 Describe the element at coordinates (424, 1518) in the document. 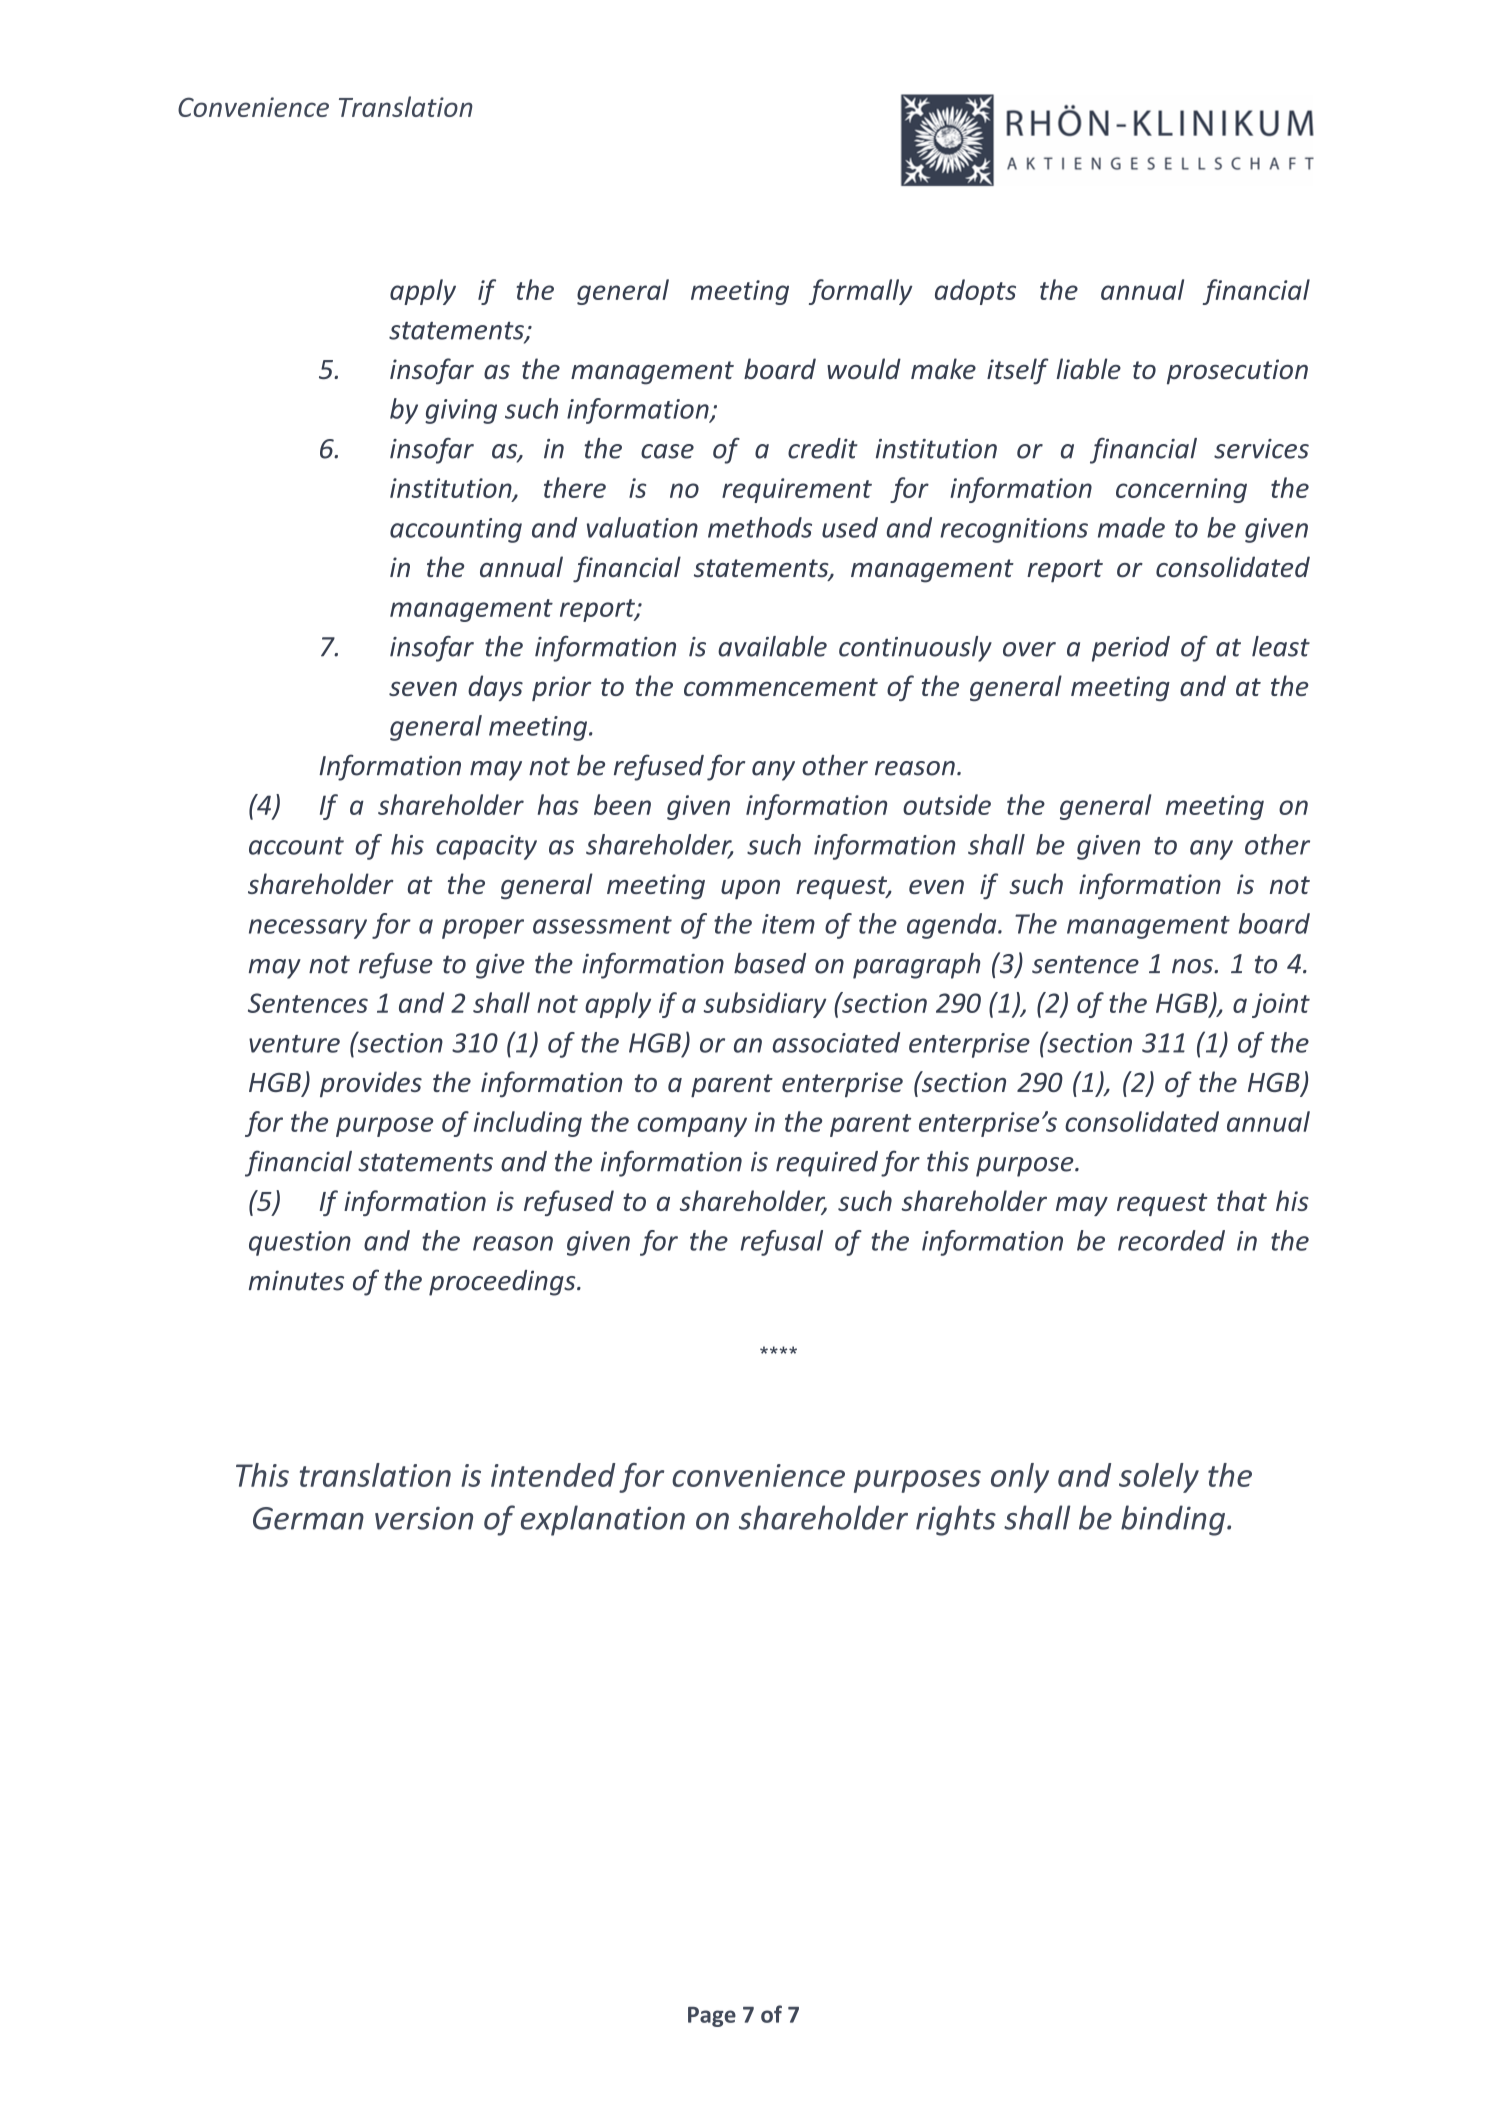

I see `version` at that location.
